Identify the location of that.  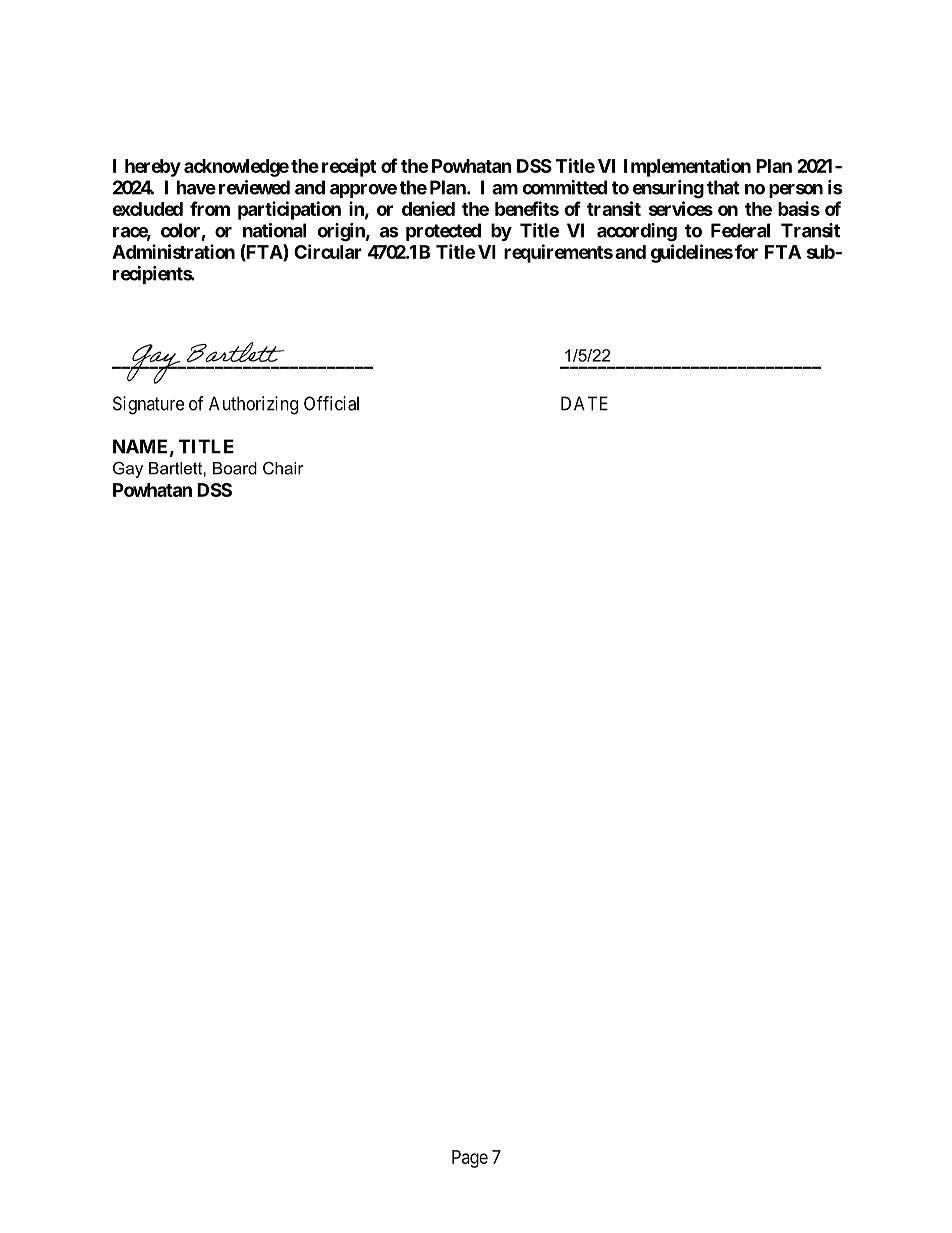
(723, 187).
